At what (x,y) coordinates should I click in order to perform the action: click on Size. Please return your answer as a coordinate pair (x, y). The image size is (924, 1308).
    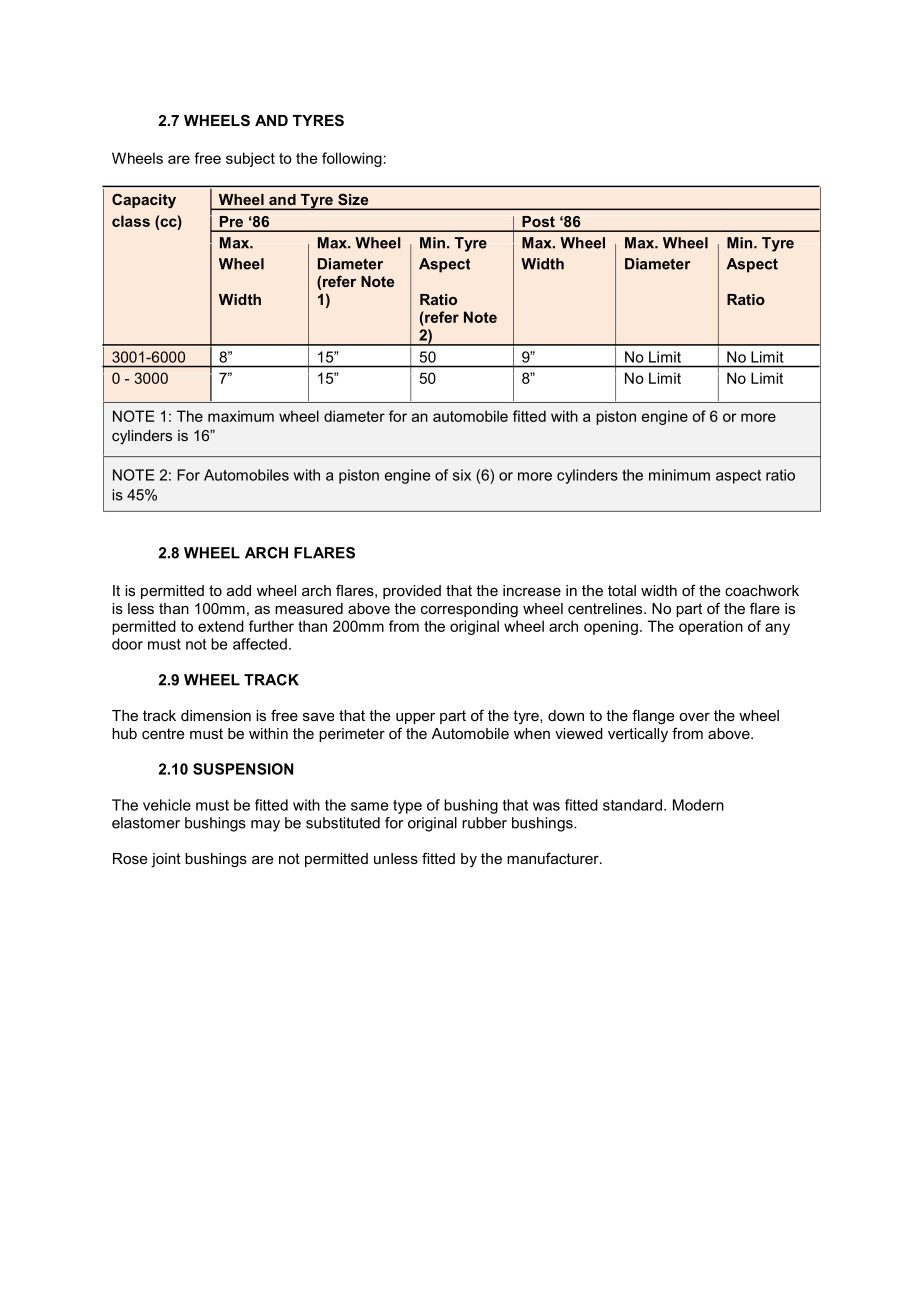
    Looking at the image, I should click on (353, 199).
